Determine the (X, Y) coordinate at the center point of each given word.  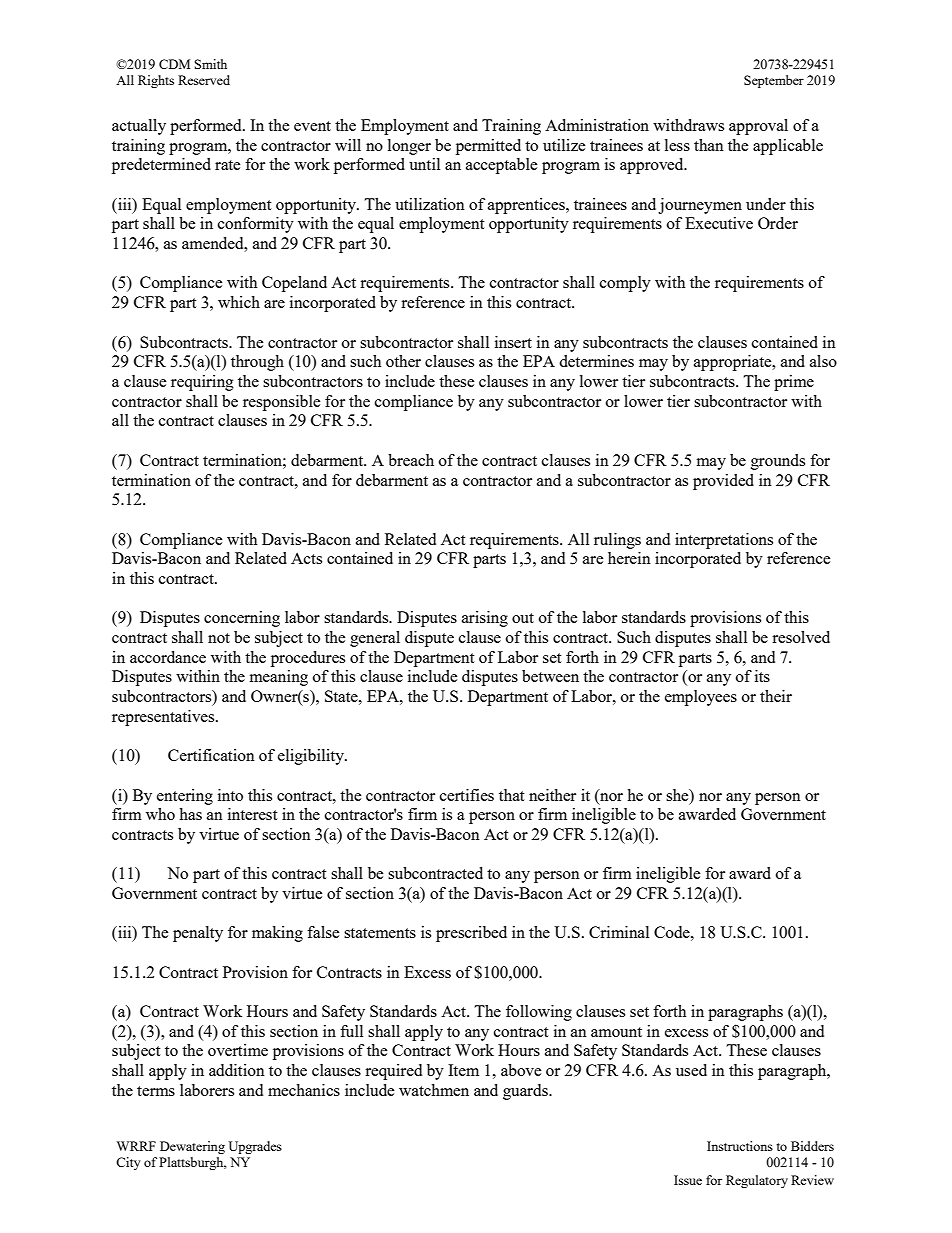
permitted (488, 147)
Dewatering (192, 1147)
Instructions (740, 1146)
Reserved (204, 80)
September (774, 81)
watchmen (434, 1090)
